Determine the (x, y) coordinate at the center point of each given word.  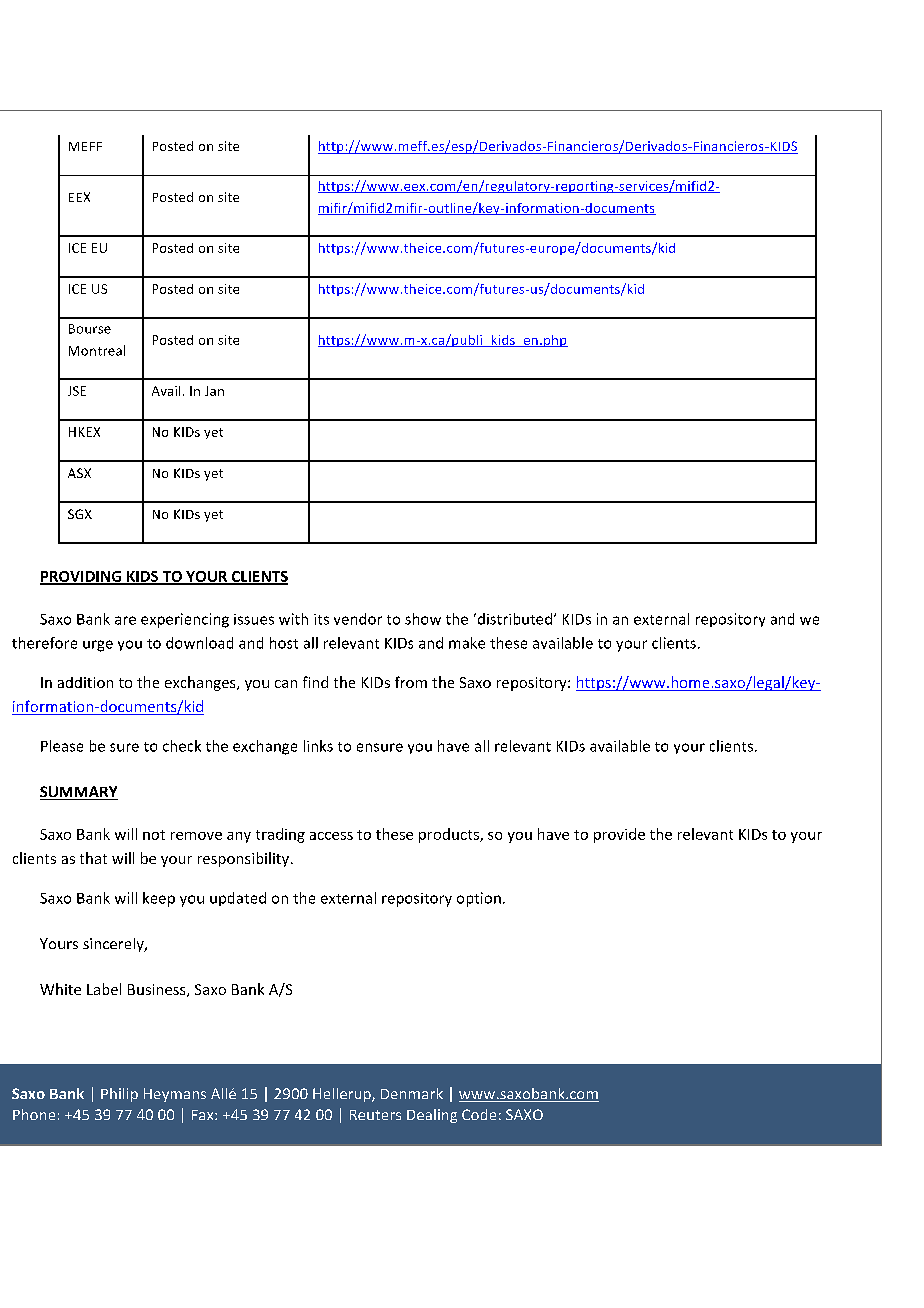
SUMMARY (79, 793)
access (331, 836)
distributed (513, 619)
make (467, 643)
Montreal (97, 350)
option (479, 899)
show (423, 619)
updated (238, 899)
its (321, 619)
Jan (214, 391)
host (284, 643)
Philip (119, 1095)
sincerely (114, 945)
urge (98, 646)
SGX (80, 514)
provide (619, 835)
